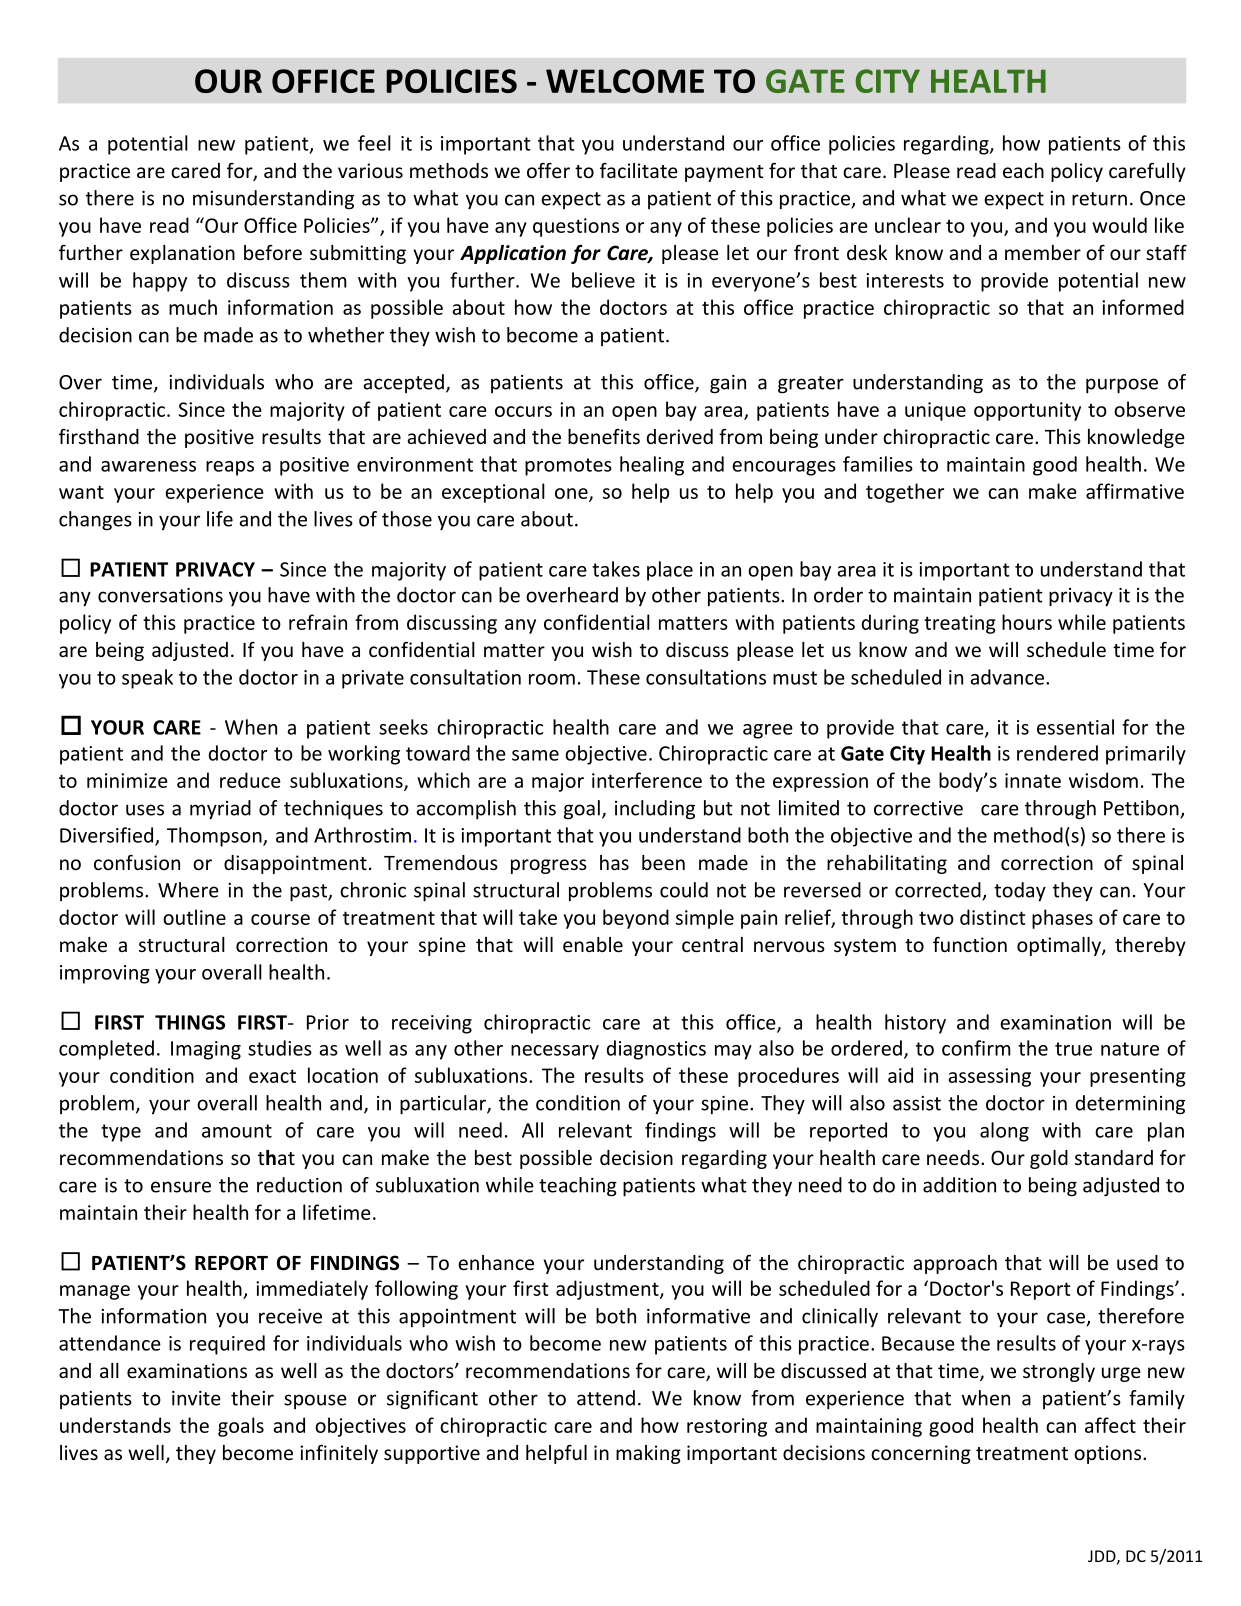 This page has height=1606, width=1241. I want to click on innate, so click(1033, 780).
